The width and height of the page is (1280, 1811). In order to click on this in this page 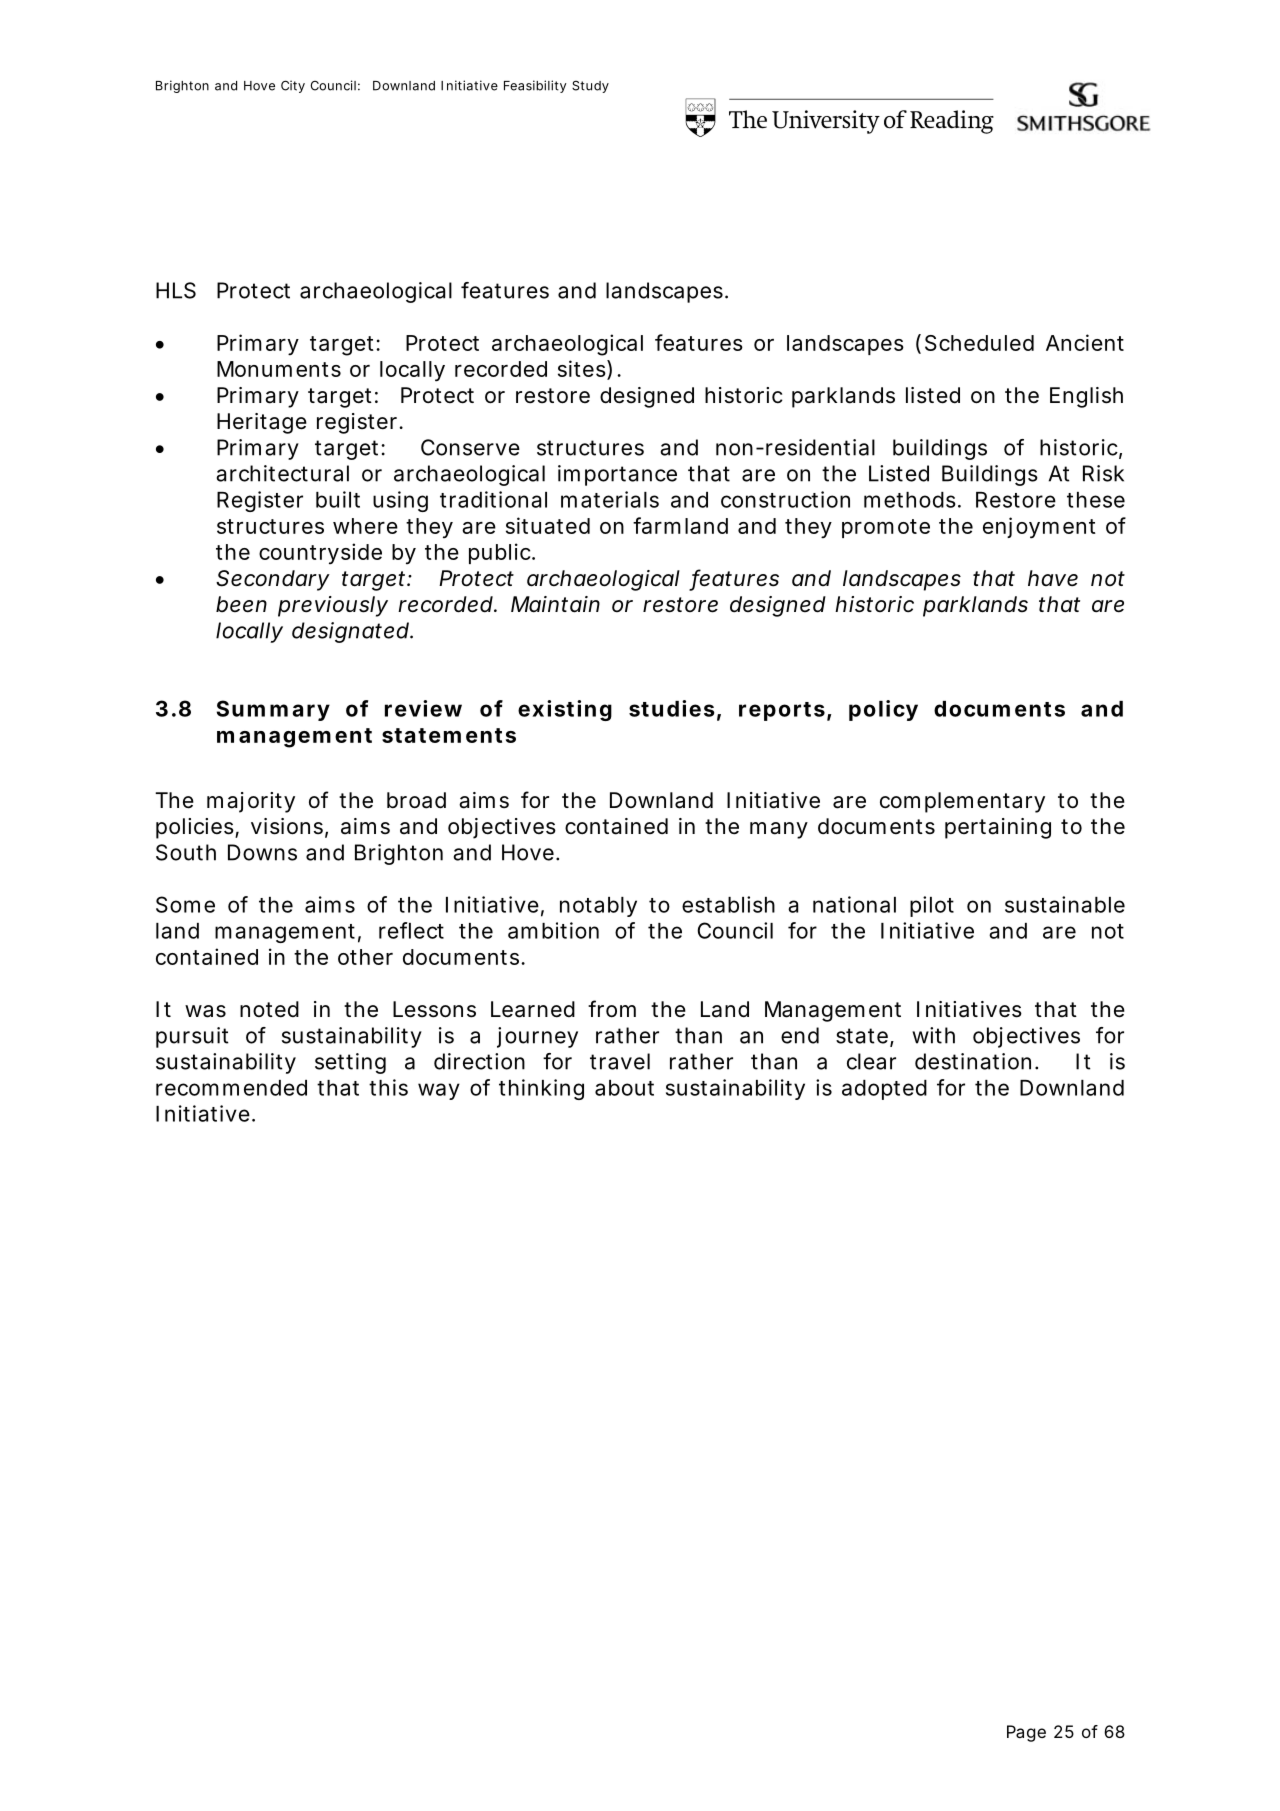, I will do `click(388, 1087)`.
